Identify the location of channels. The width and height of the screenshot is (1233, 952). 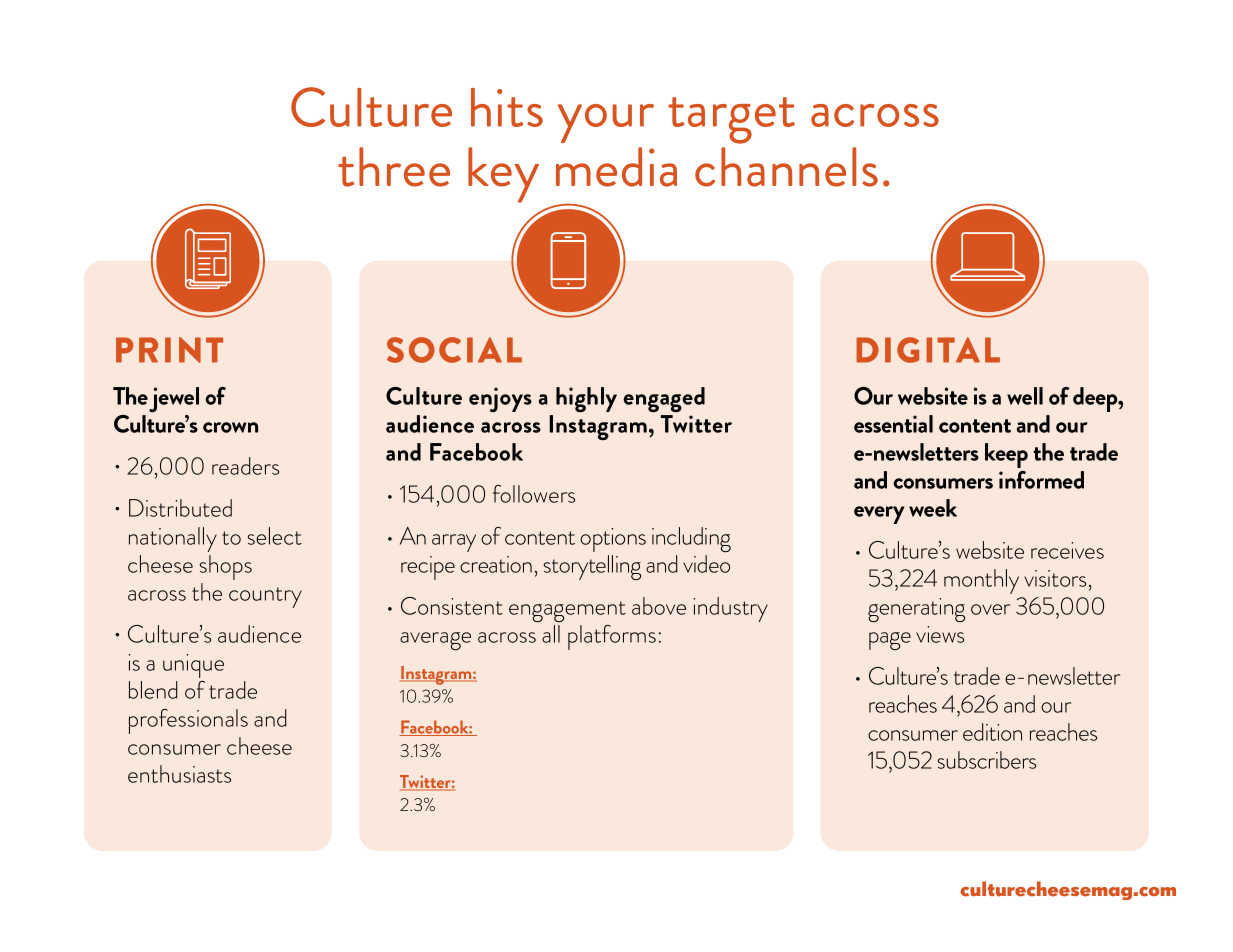
(786, 167).
